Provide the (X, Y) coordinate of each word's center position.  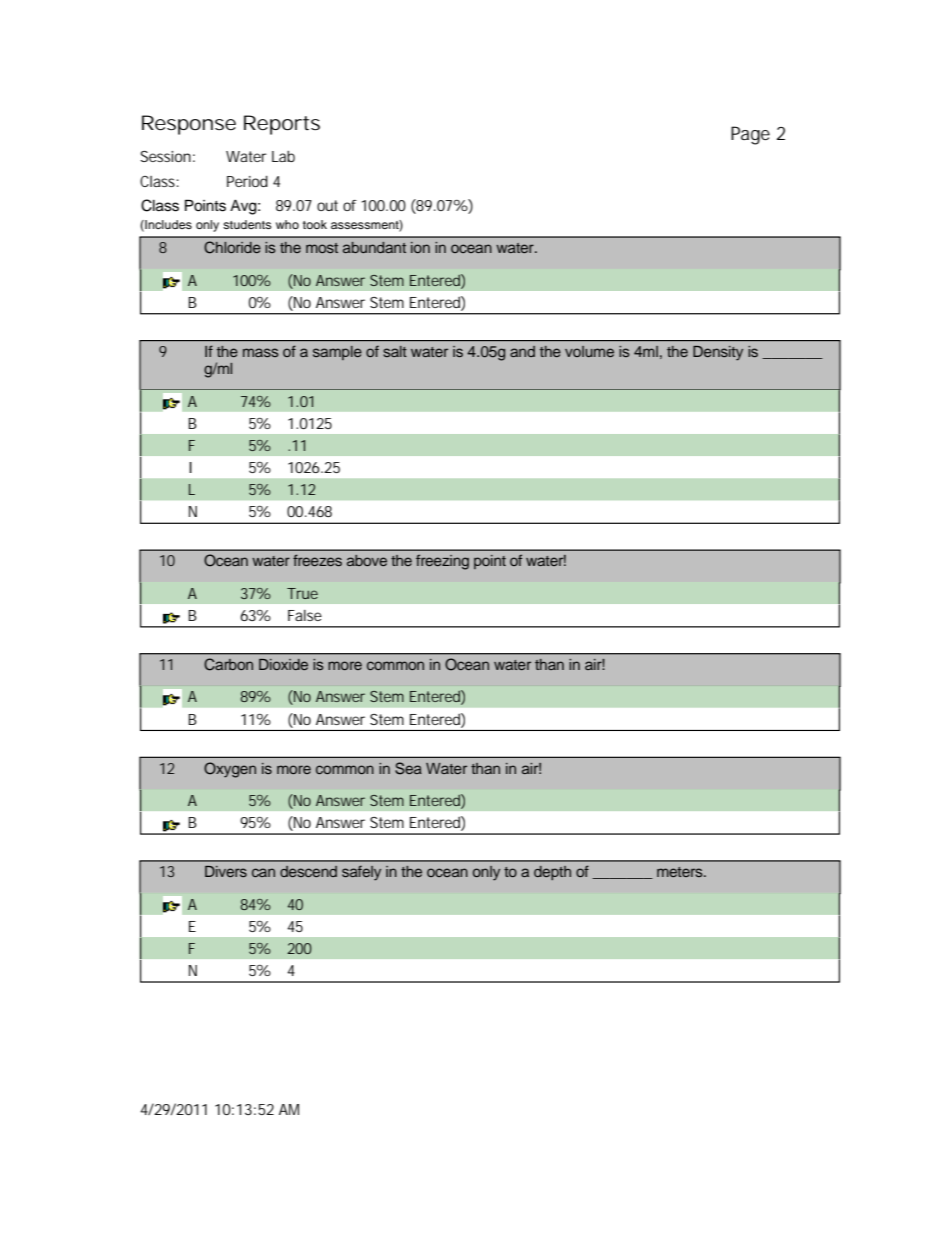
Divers (226, 871)
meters (681, 872)
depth (552, 873)
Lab (283, 156)
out (327, 205)
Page (750, 135)
